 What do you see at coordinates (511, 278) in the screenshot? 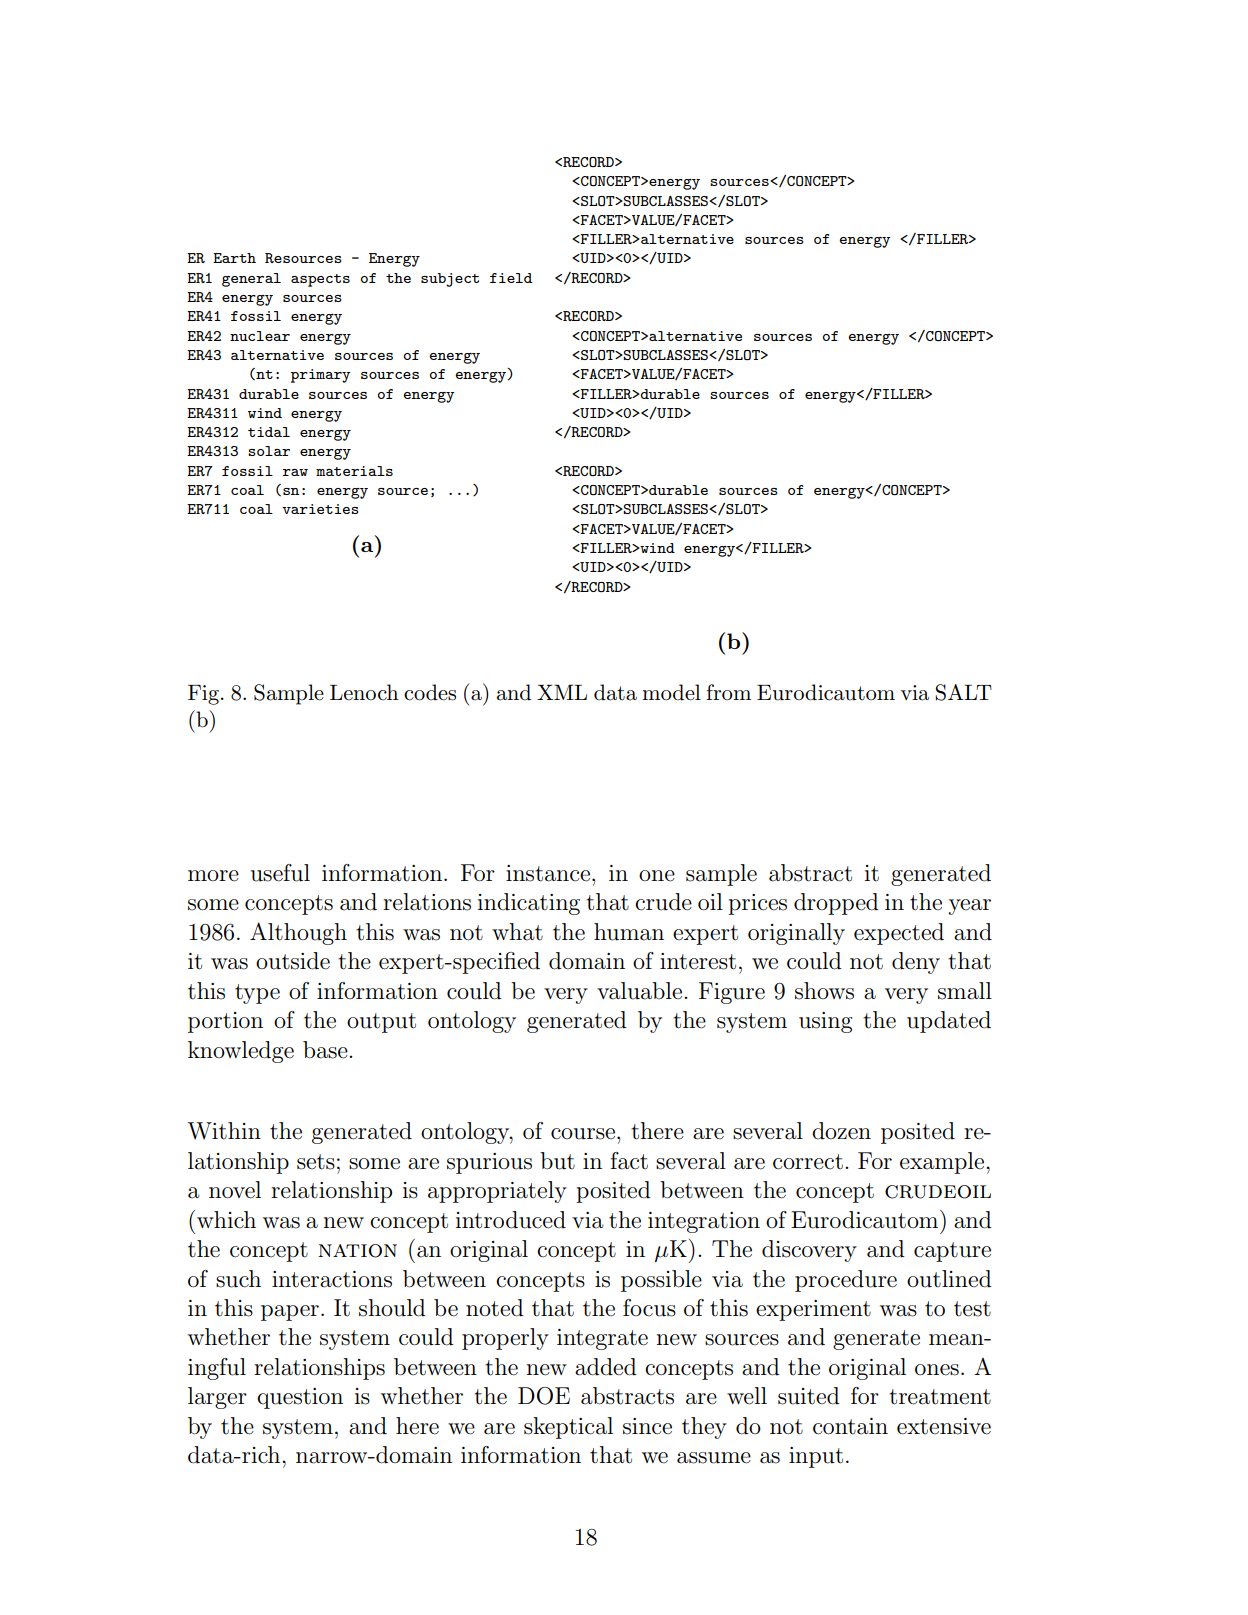
I see `field` at bounding box center [511, 278].
